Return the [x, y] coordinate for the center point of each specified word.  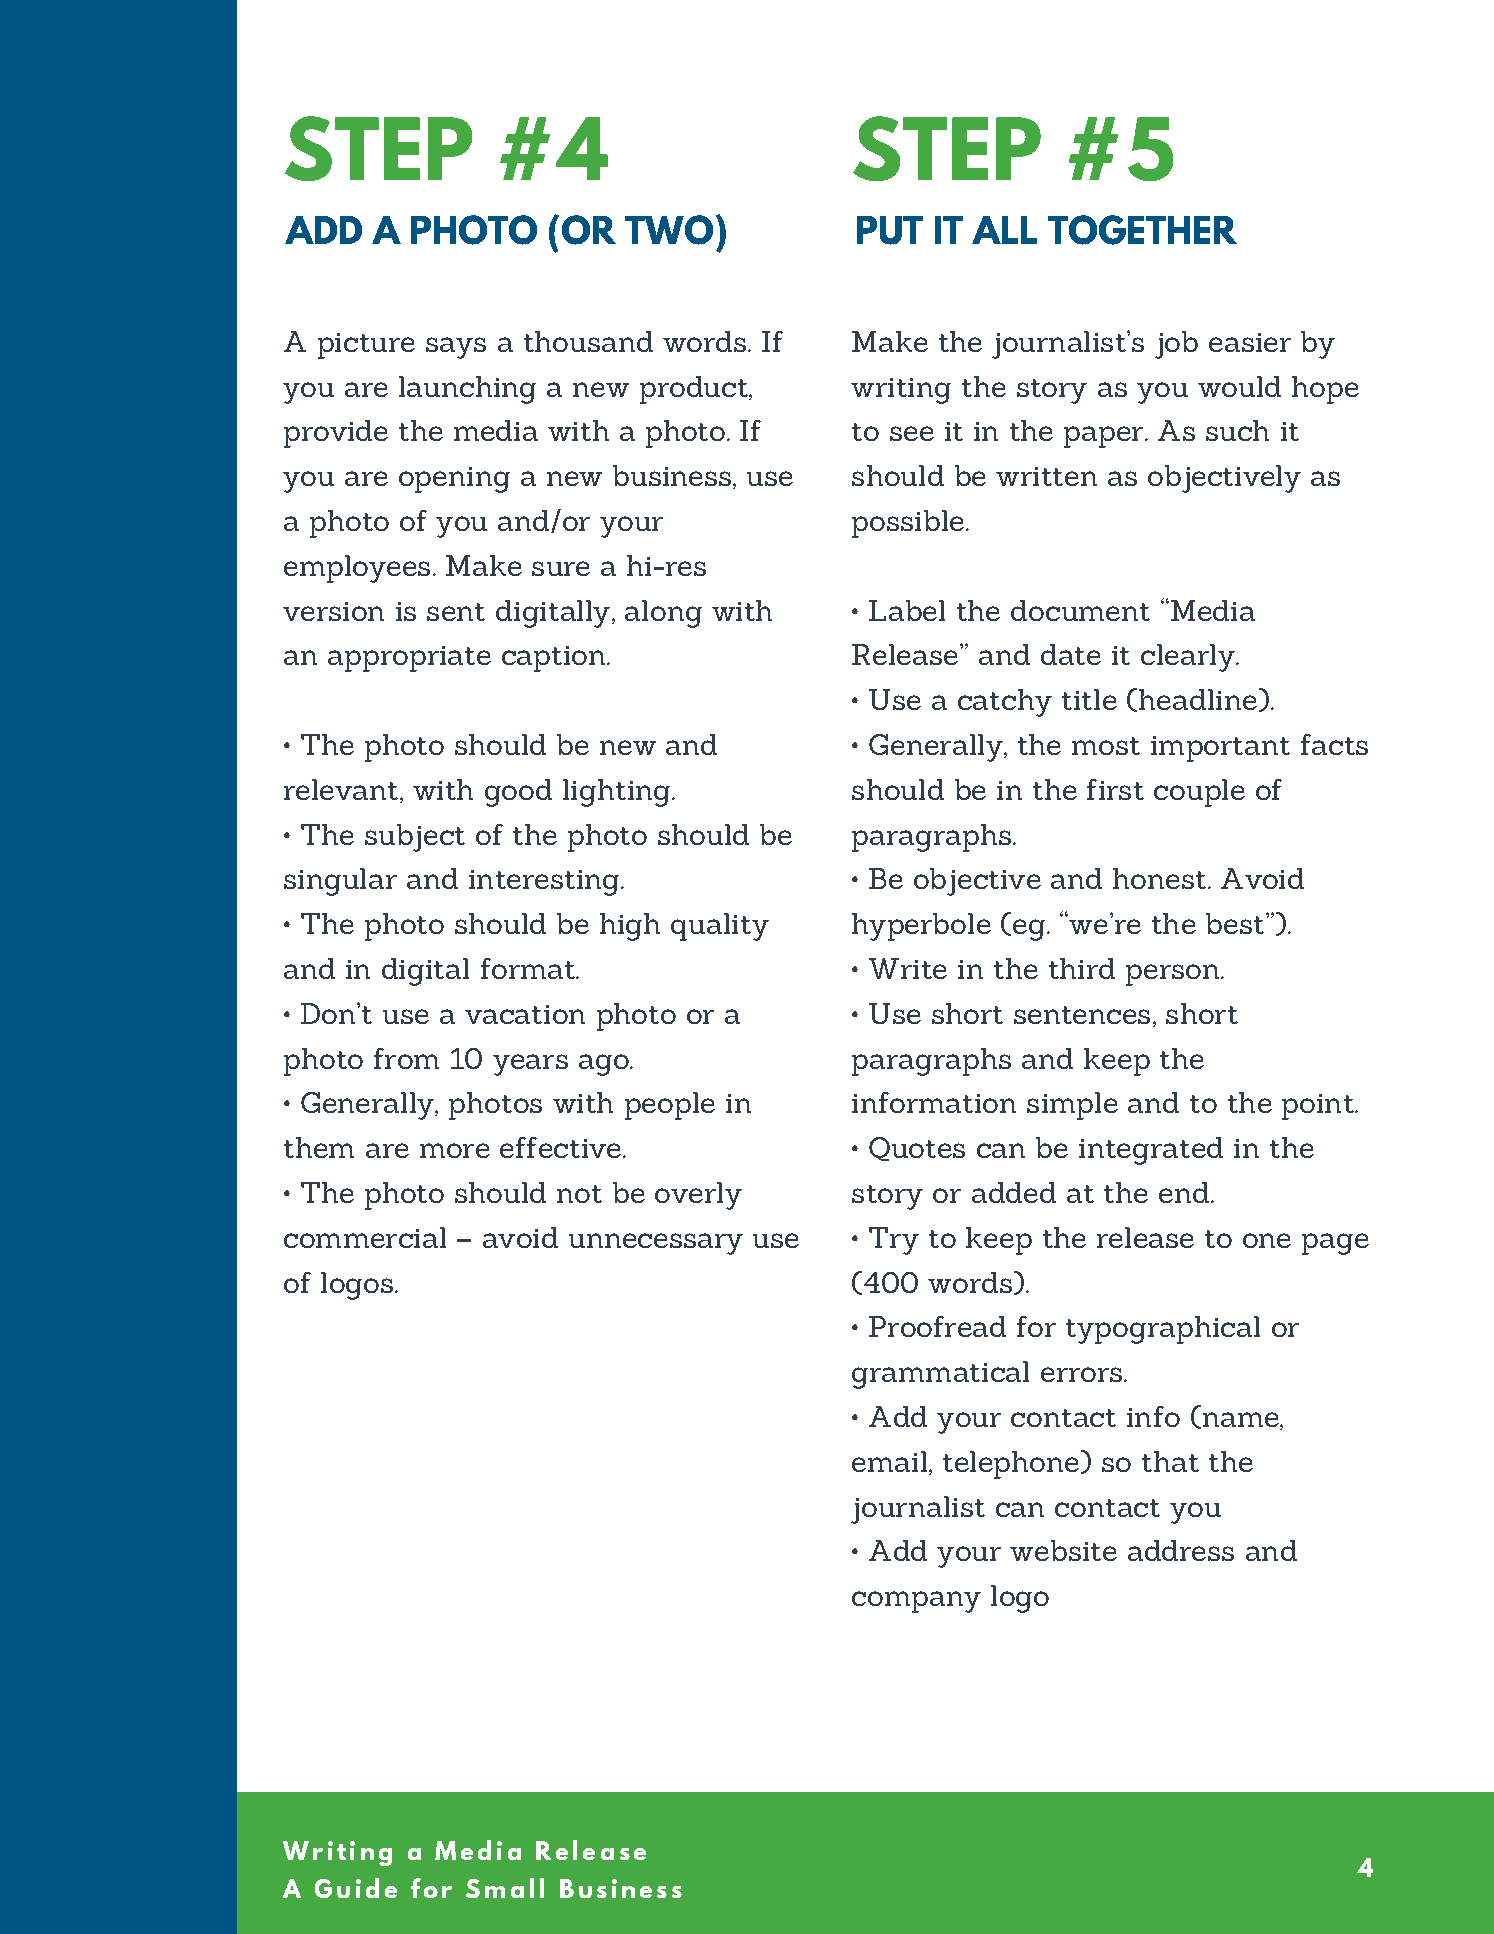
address [1181, 1550]
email [889, 1461]
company [916, 1602]
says [456, 348]
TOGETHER [1142, 230]
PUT [890, 230]
